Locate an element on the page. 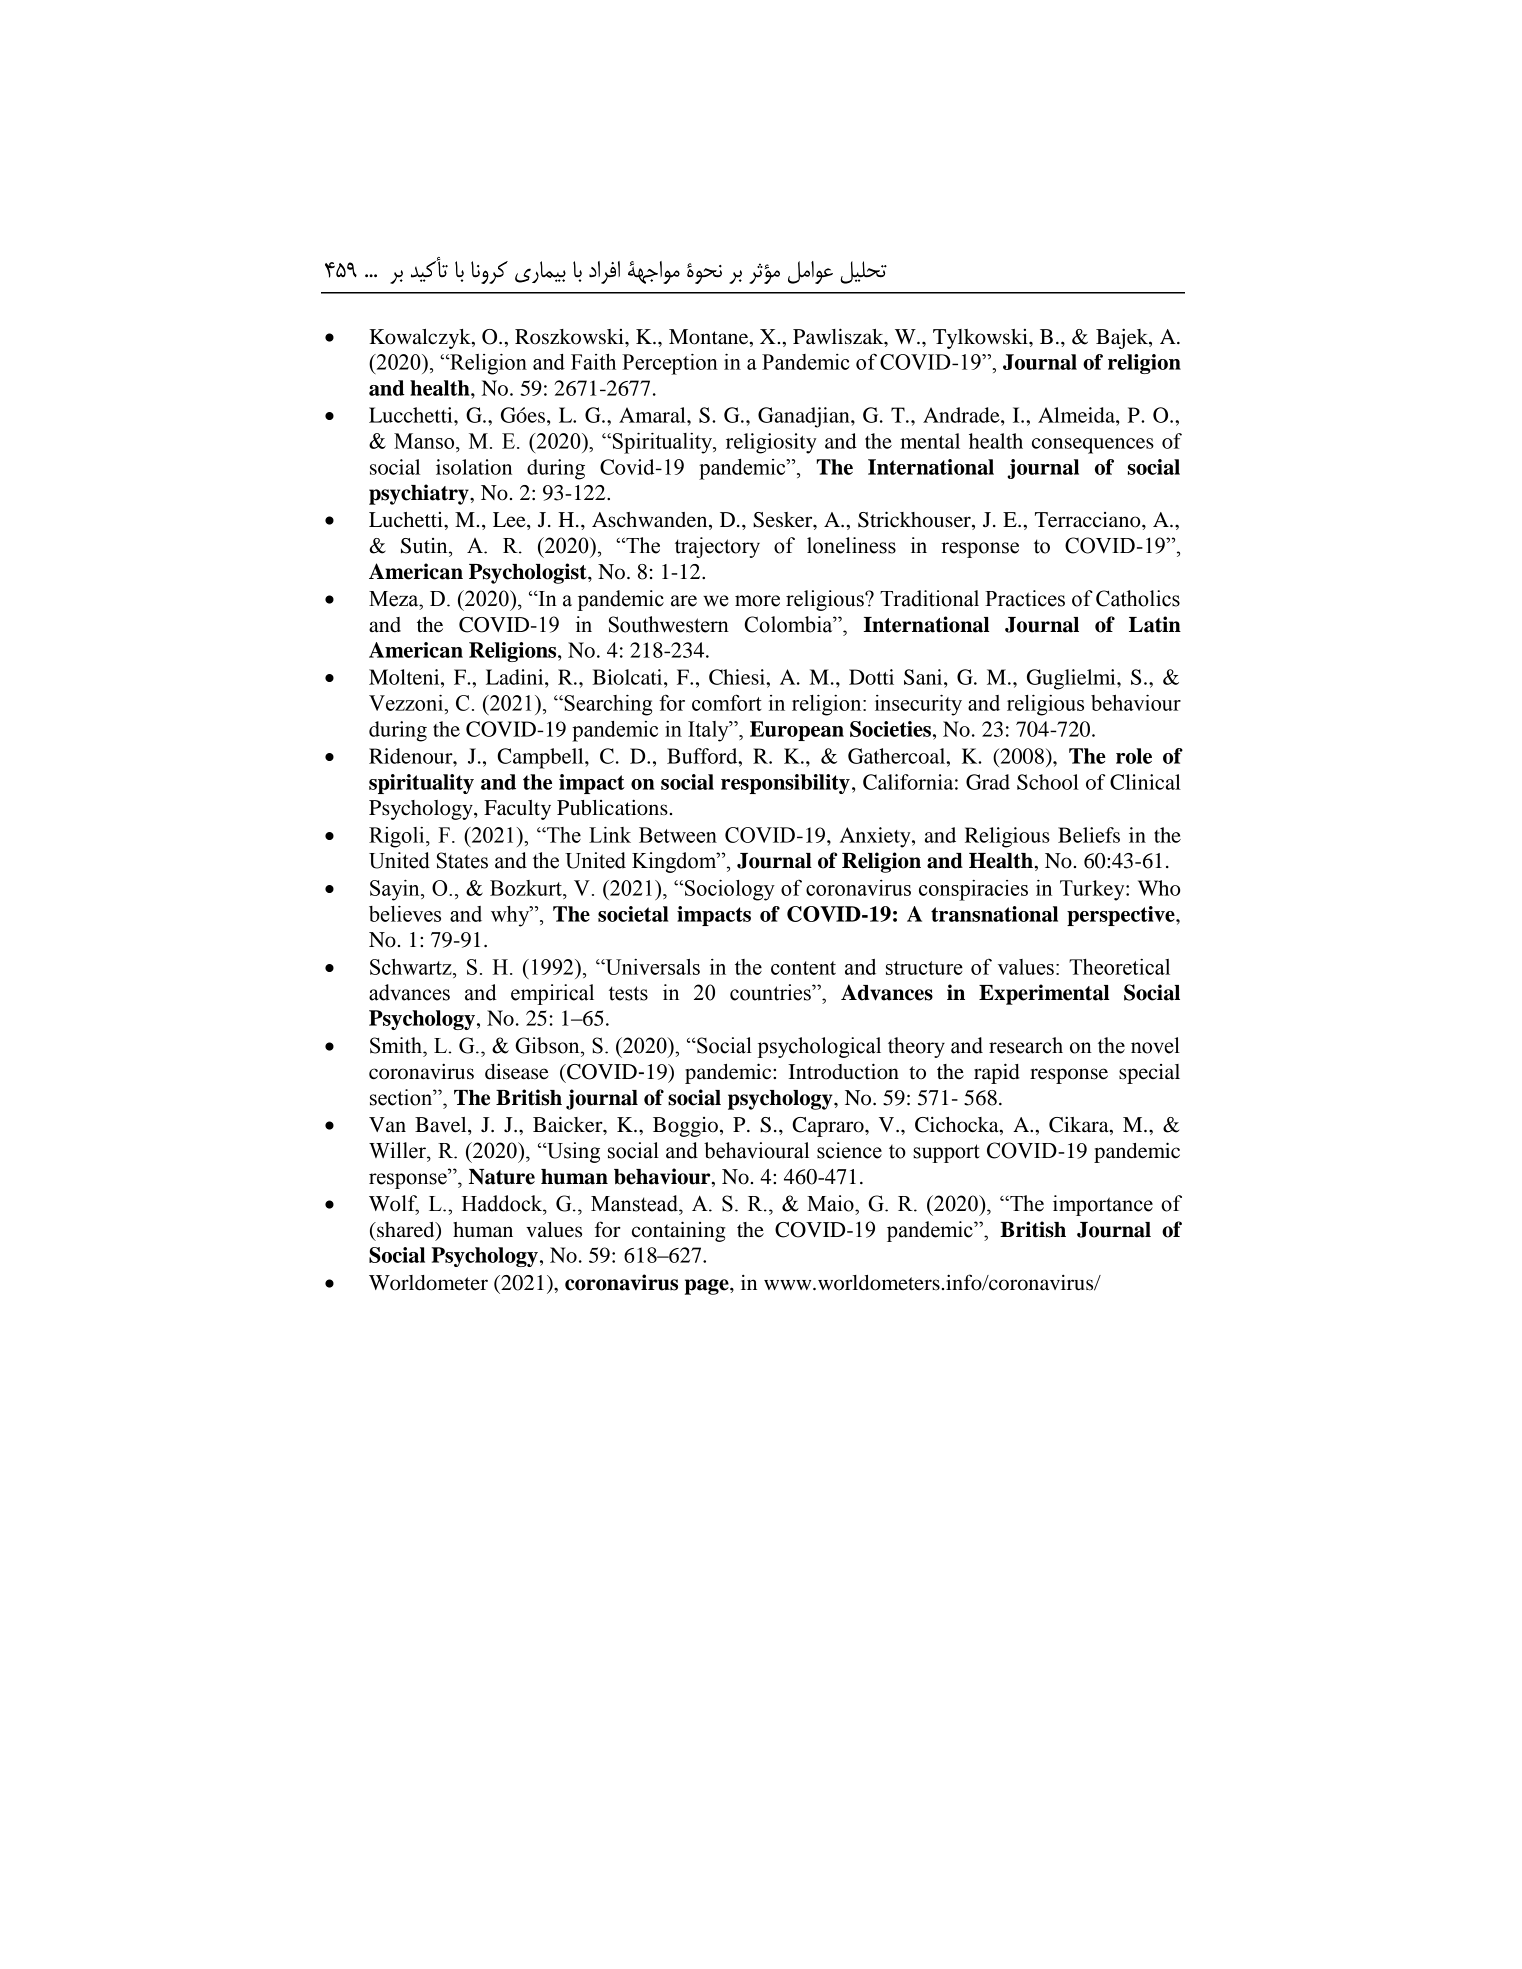 This page has width=1522, height=1969. religiosity is located at coordinates (771, 443).
